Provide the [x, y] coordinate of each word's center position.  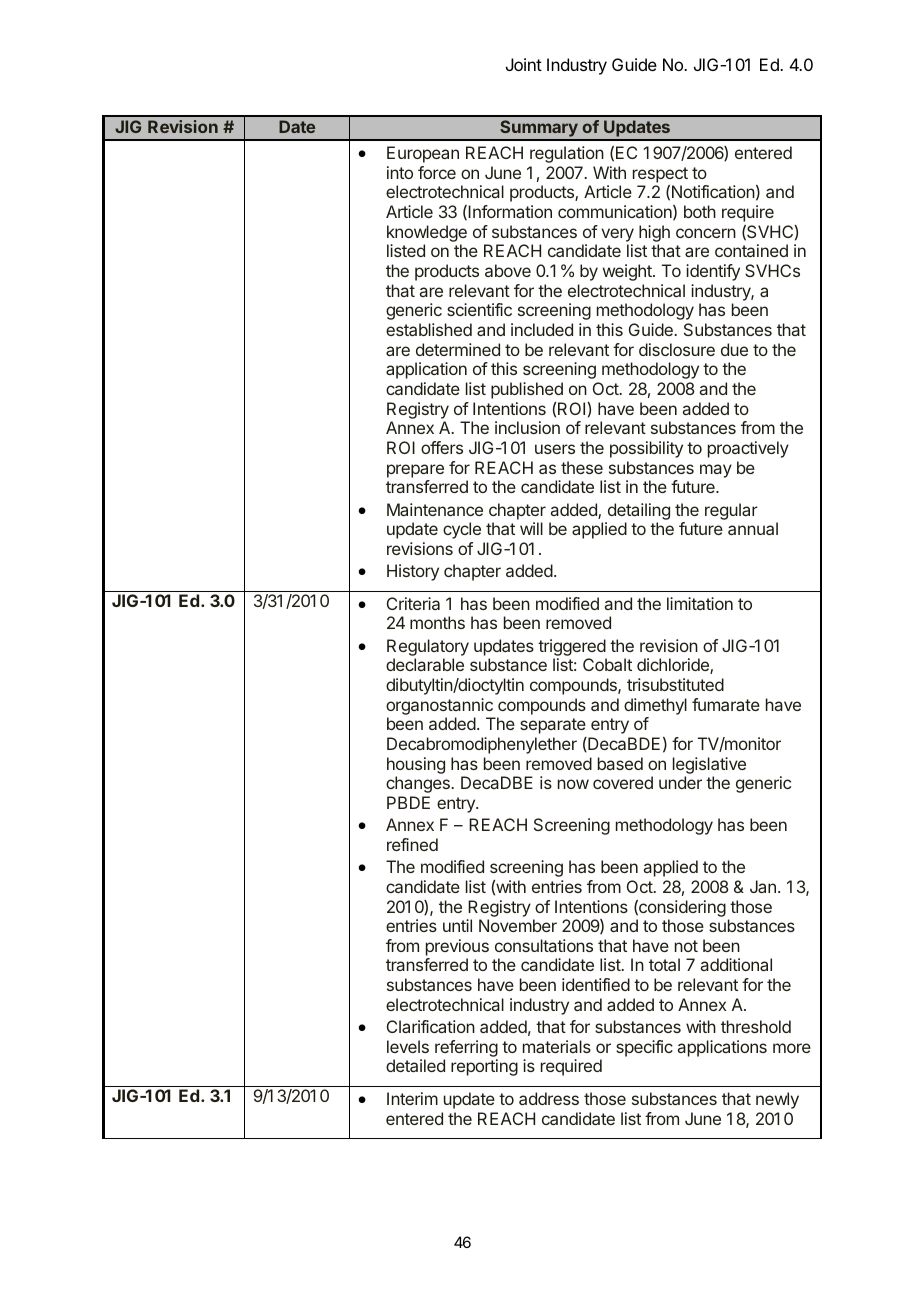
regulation [567, 154]
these [582, 467]
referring [466, 1050]
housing [416, 765]
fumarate [726, 704]
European [423, 154]
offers [442, 447]
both [700, 211]
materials [557, 1046]
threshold [756, 1026]
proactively [748, 449]
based [620, 763]
